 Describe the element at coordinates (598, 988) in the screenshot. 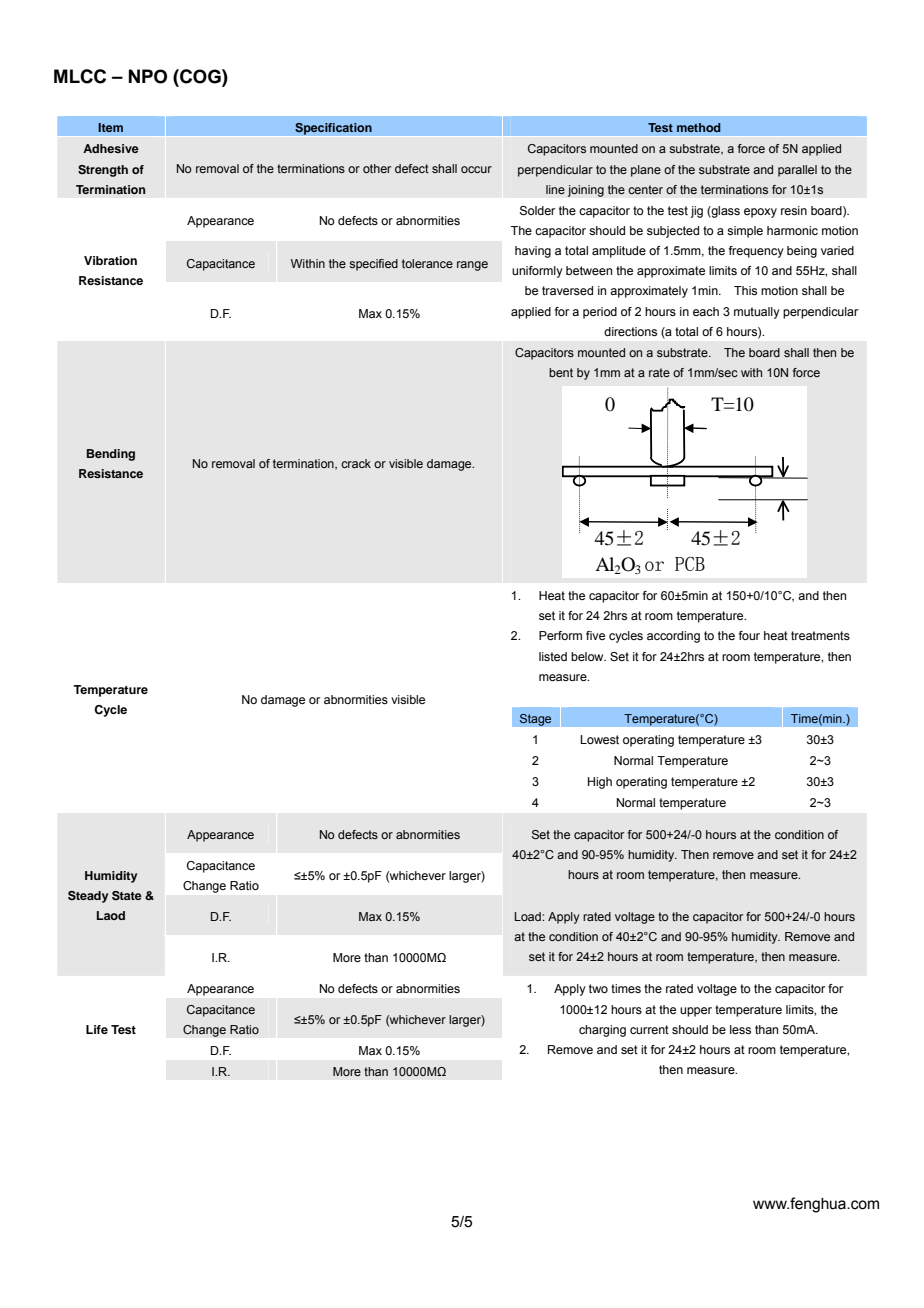

I see `two` at that location.
